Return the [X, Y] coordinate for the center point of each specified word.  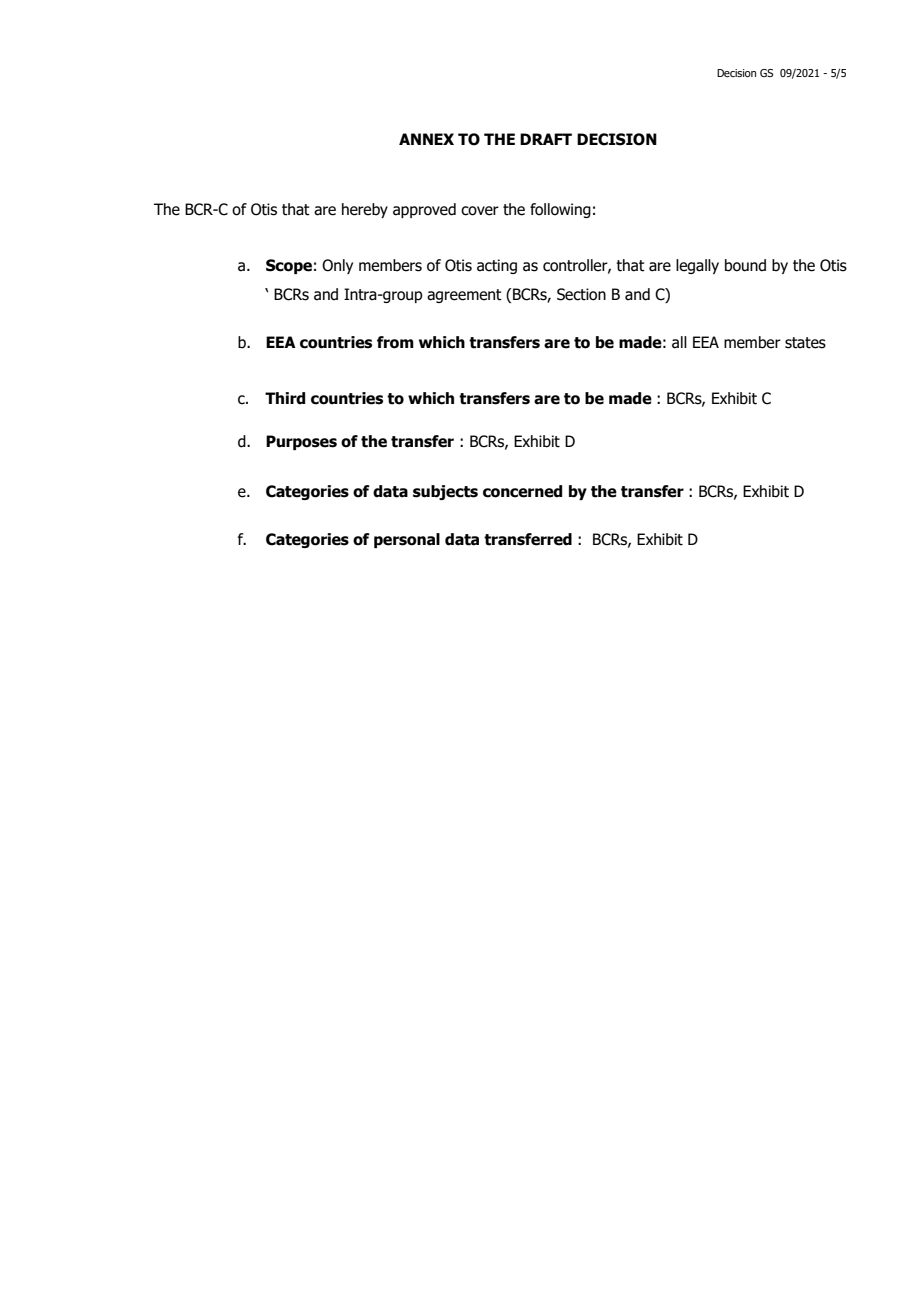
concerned [522, 491]
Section [581, 294]
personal [407, 540]
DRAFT [546, 139]
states [805, 343]
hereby [365, 210]
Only [337, 266]
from [395, 342]
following [560, 210]
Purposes [301, 442]
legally [697, 266]
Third [285, 398]
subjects [445, 492]
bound [745, 265]
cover [480, 211]
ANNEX [426, 139]
